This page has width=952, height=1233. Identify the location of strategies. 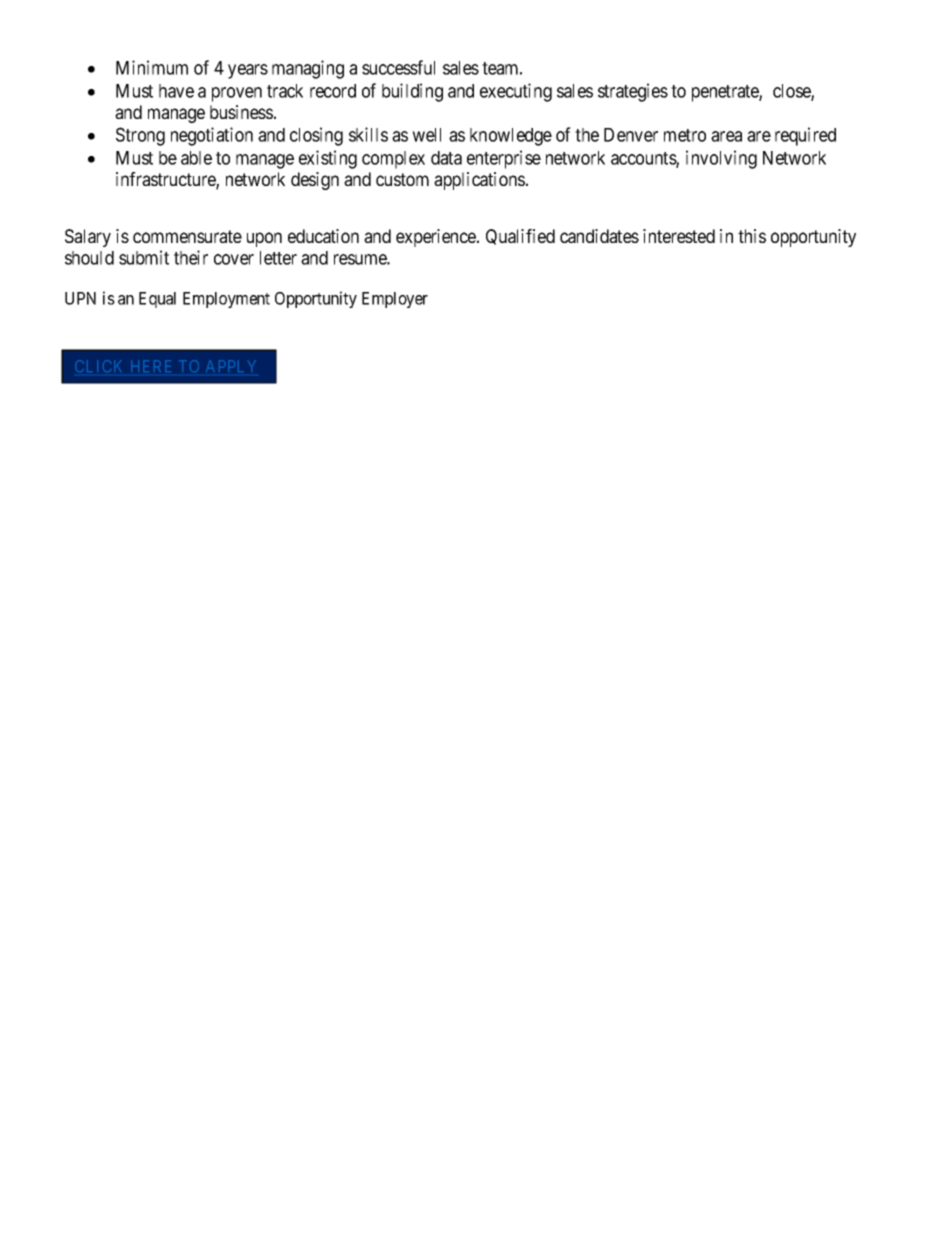
(633, 92).
